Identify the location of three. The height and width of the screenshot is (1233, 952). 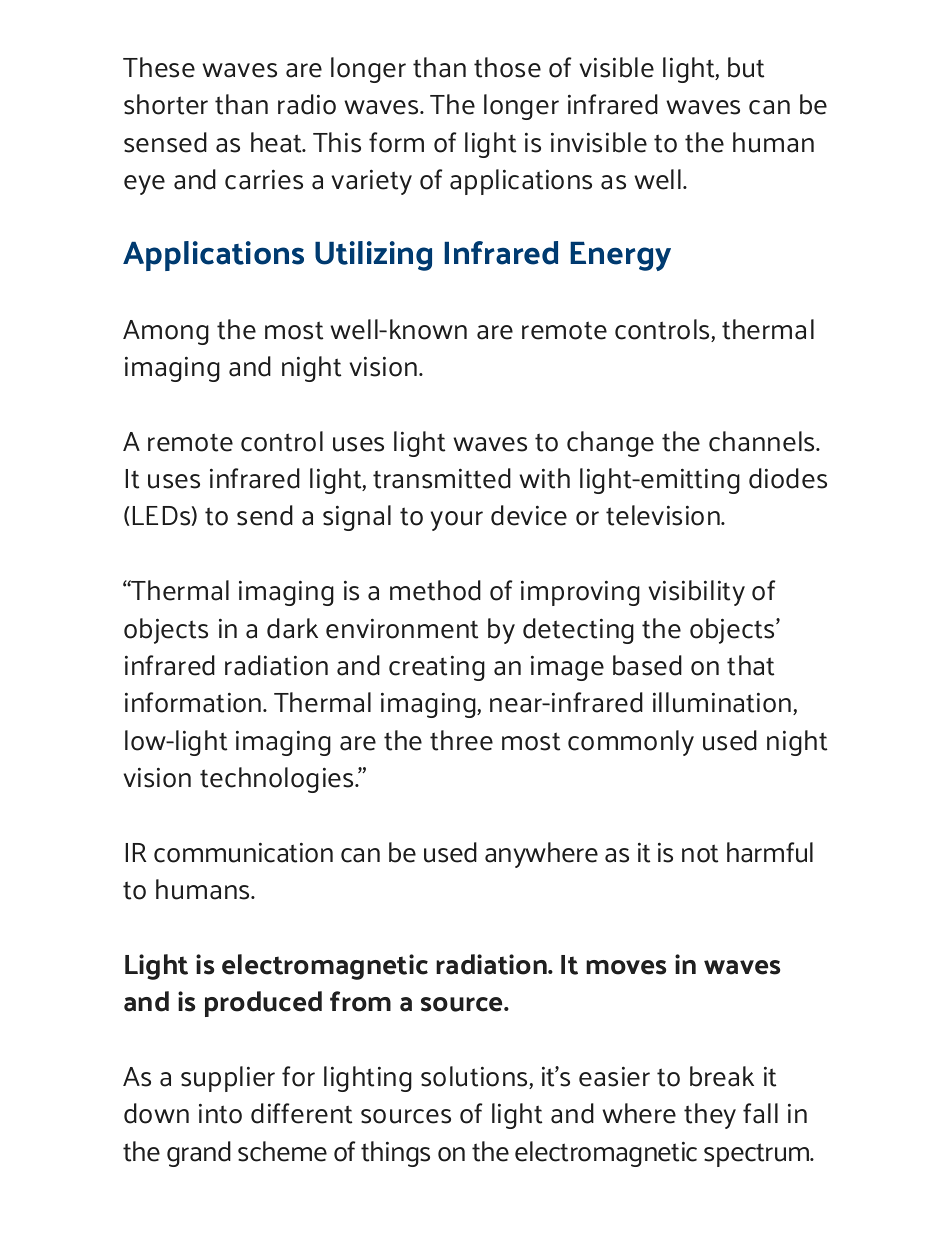
(461, 740).
